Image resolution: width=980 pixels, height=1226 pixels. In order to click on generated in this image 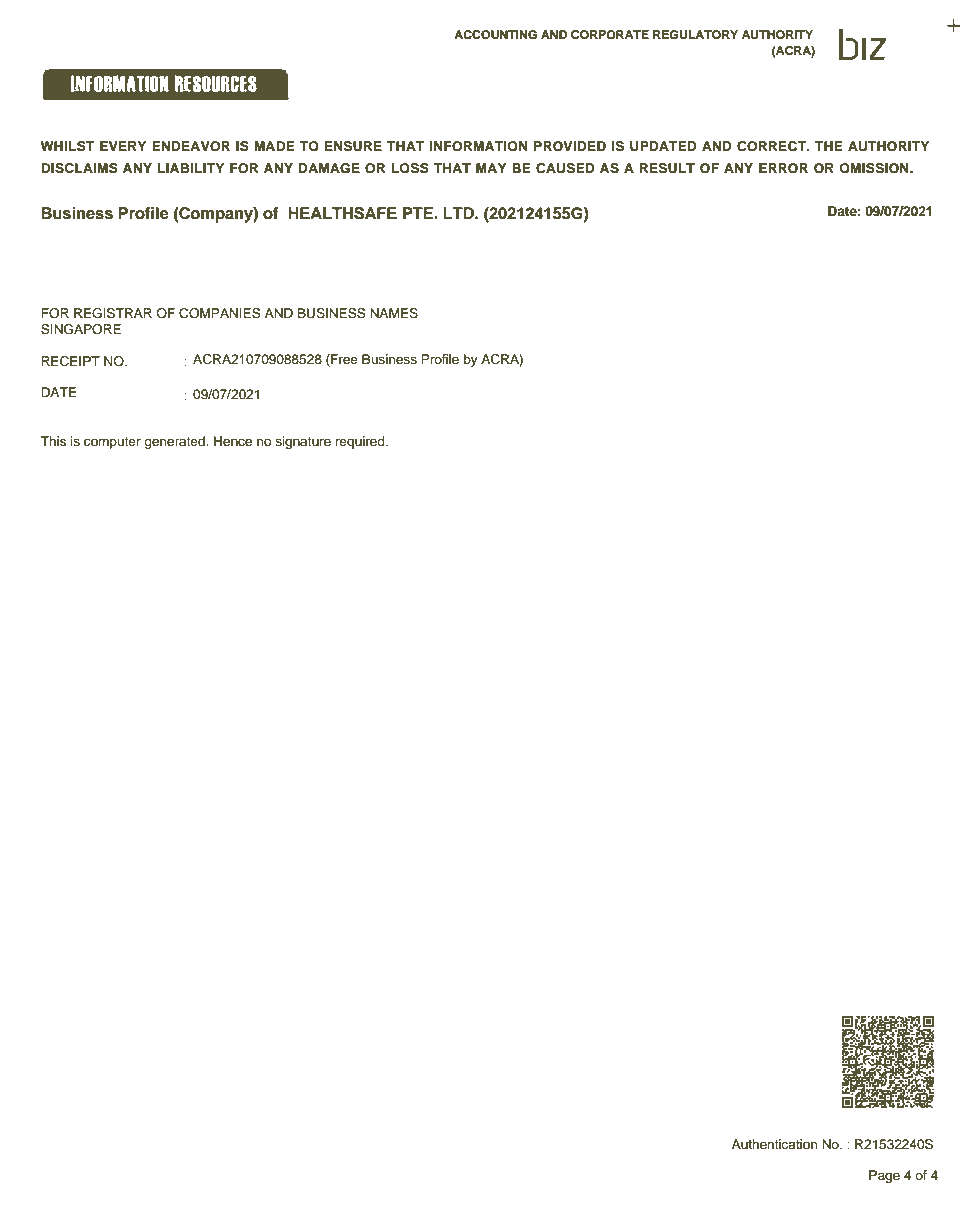, I will do `click(175, 442)`.
